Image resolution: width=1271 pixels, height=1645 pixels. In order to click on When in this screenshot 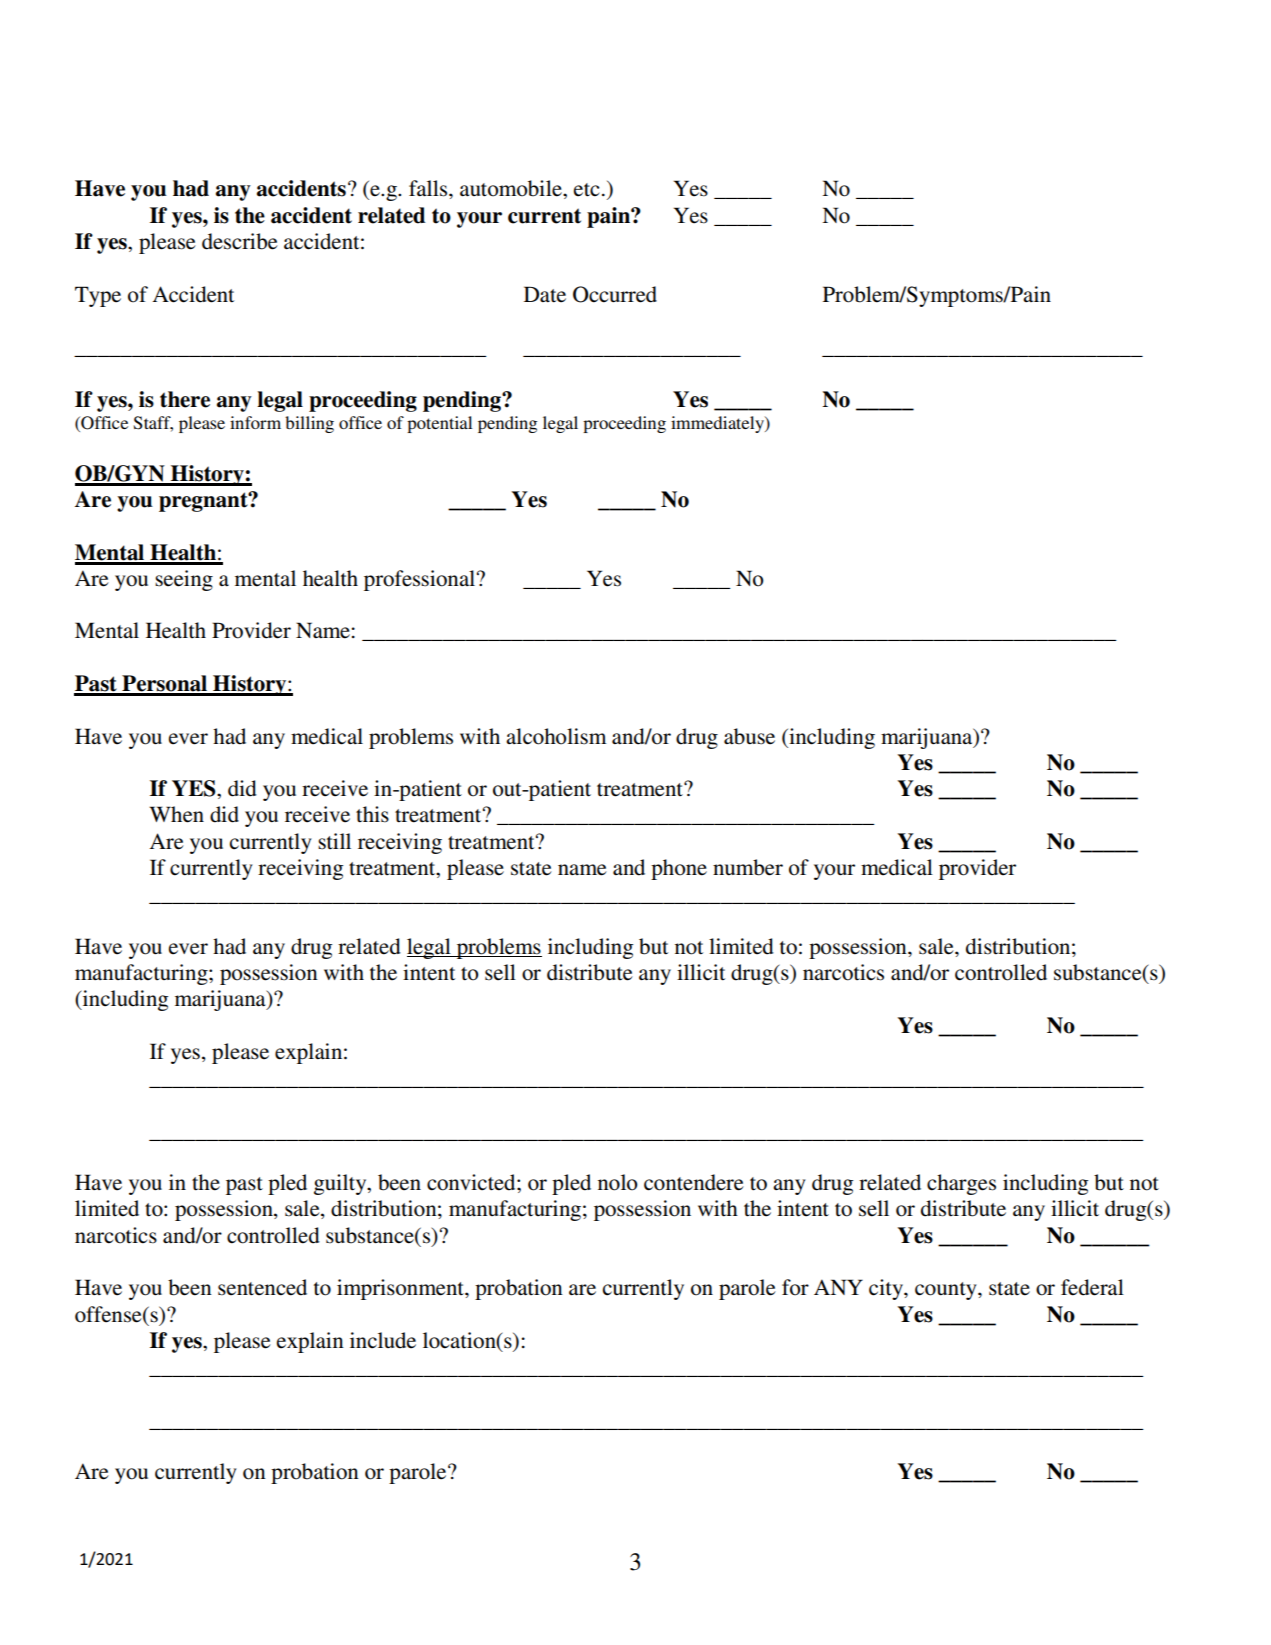, I will do `click(176, 814)`.
